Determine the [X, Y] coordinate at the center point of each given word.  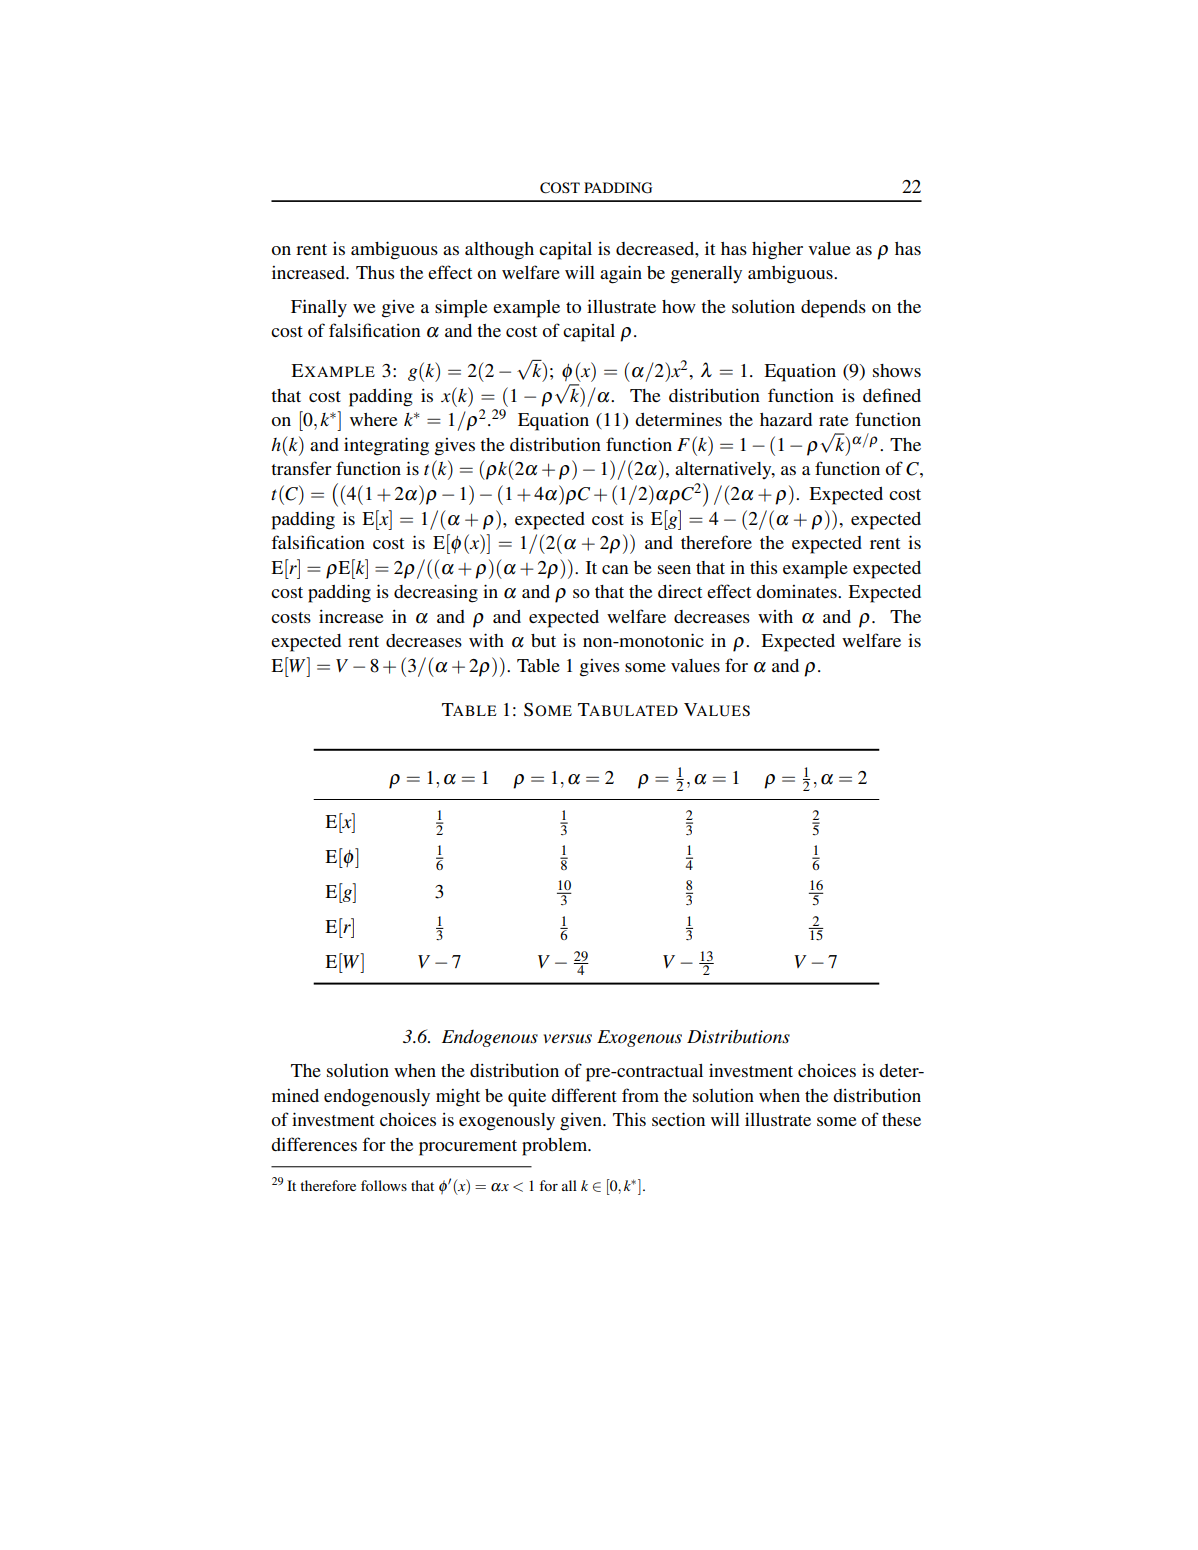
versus [567, 1039]
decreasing [436, 593]
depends [833, 309]
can [615, 569]
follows [384, 1185]
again [621, 274]
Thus [375, 272]
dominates [797, 591]
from [640, 1095]
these [901, 1119]
